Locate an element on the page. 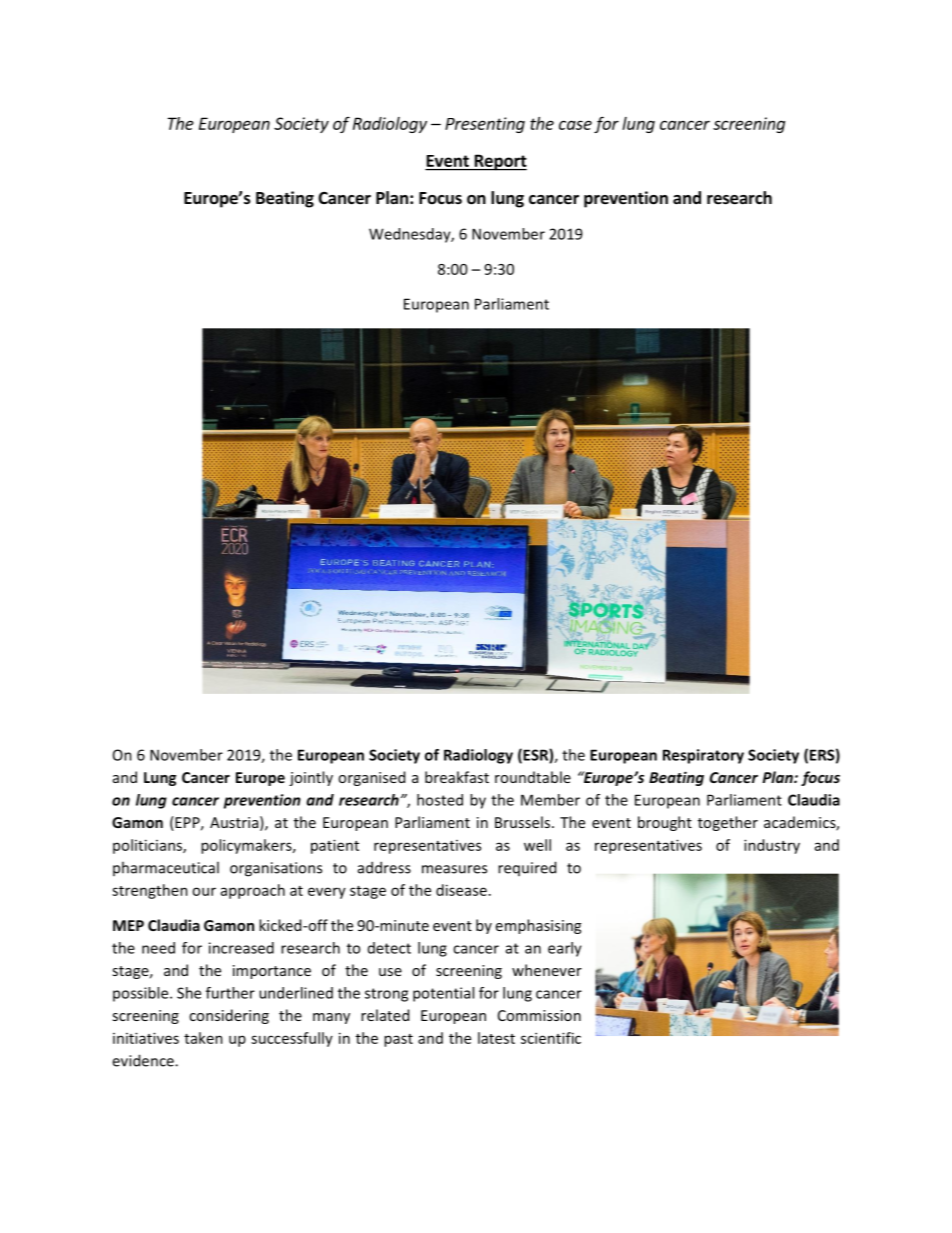  breakfast is located at coordinates (457, 777).
